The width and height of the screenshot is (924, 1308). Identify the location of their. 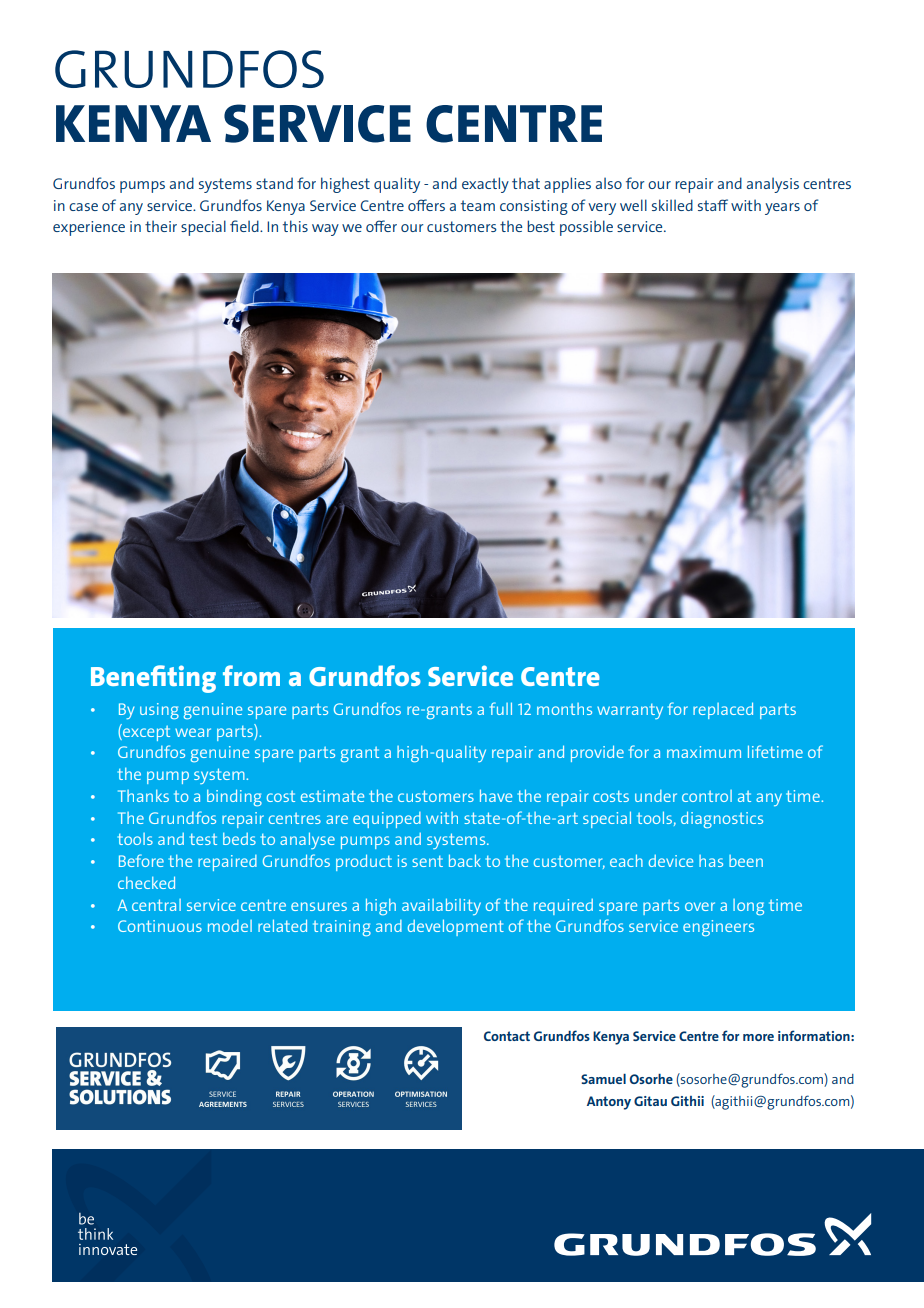
(161, 226).
